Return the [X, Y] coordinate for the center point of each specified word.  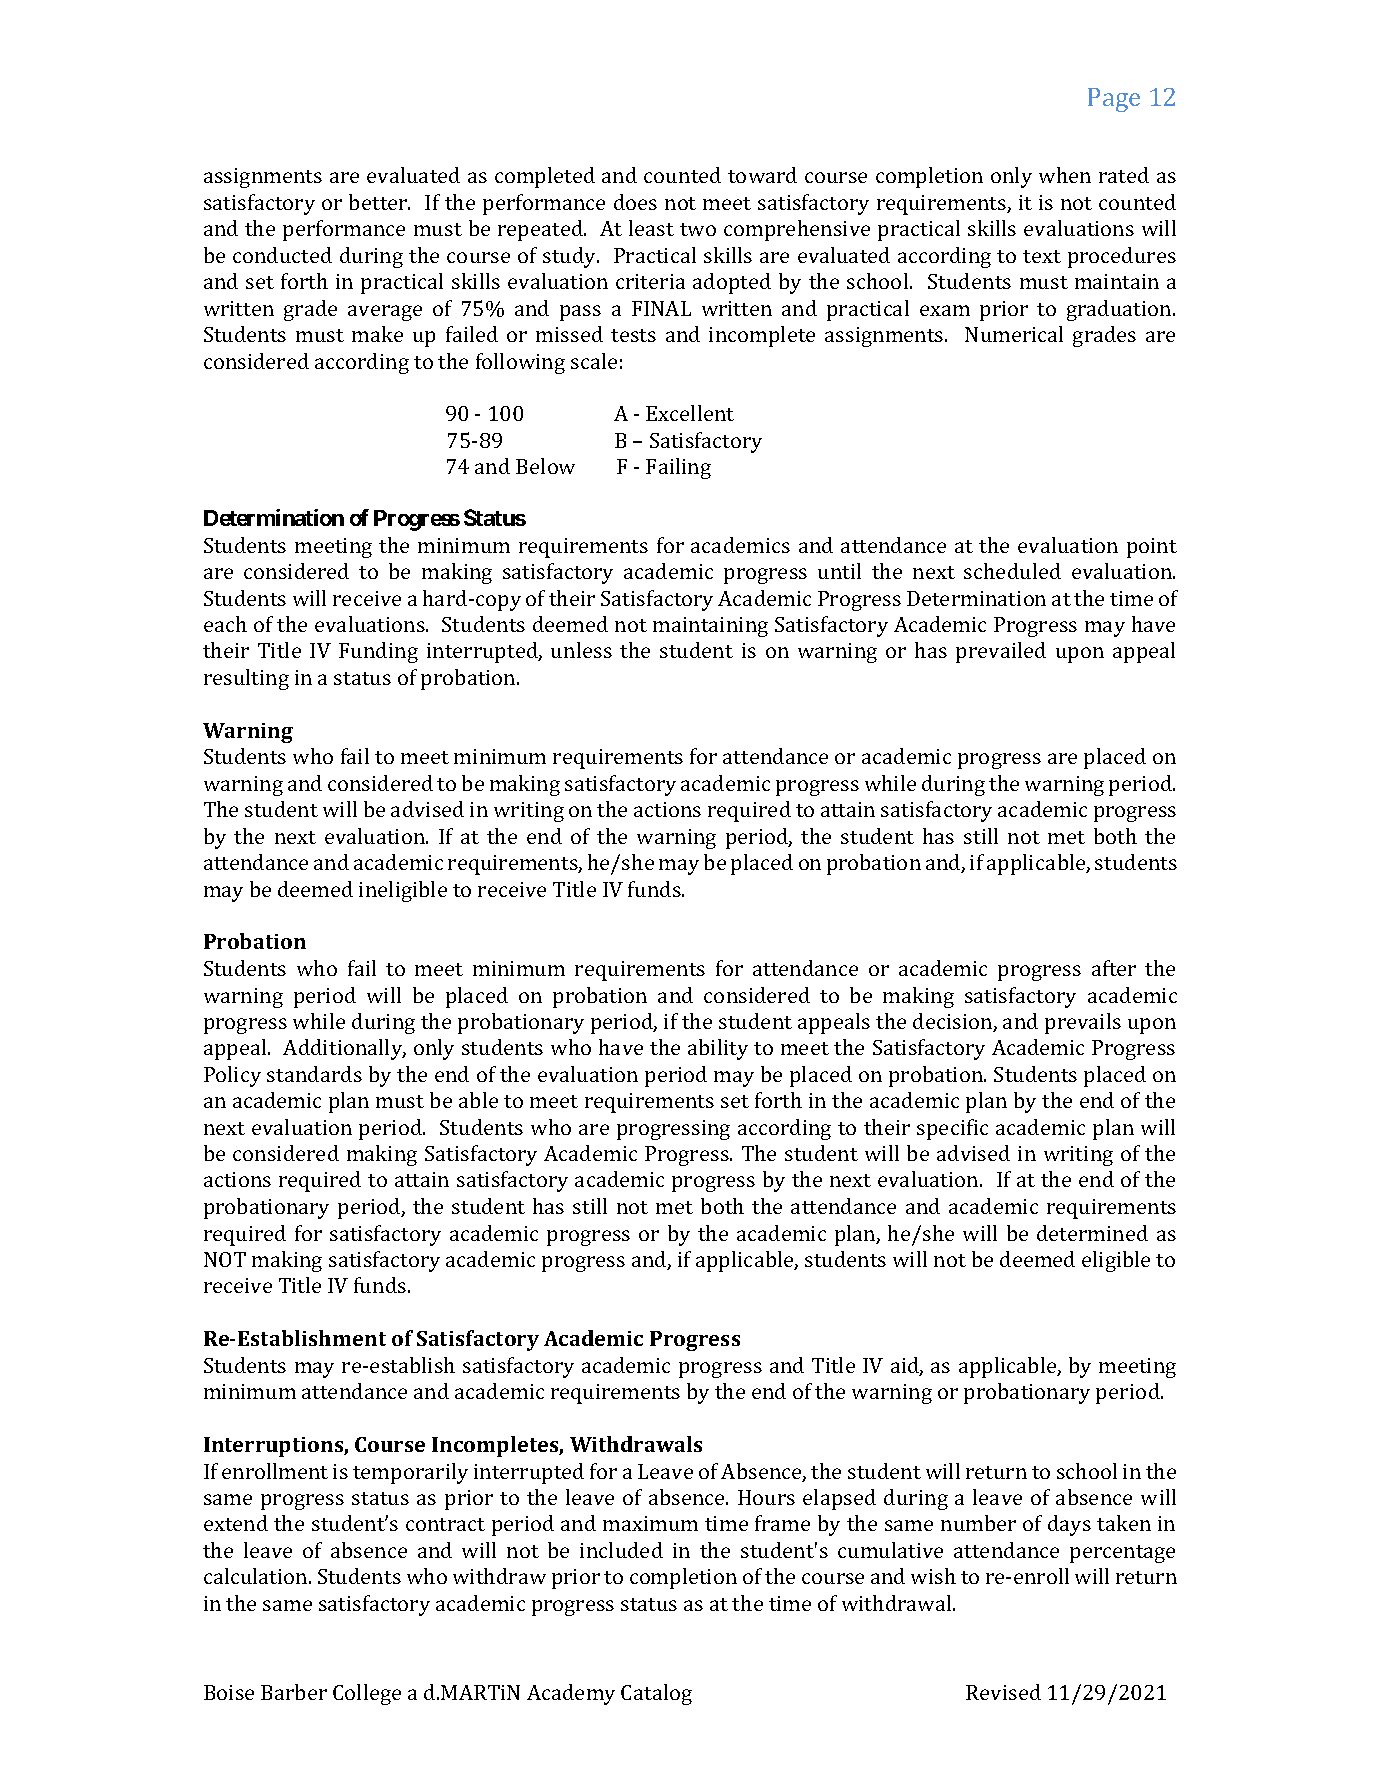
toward [762, 175]
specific [952, 1129]
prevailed [1001, 652]
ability [718, 1049]
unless [581, 650]
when [1065, 175]
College [367, 1694]
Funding [378, 652]
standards [314, 1074]
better [379, 202]
